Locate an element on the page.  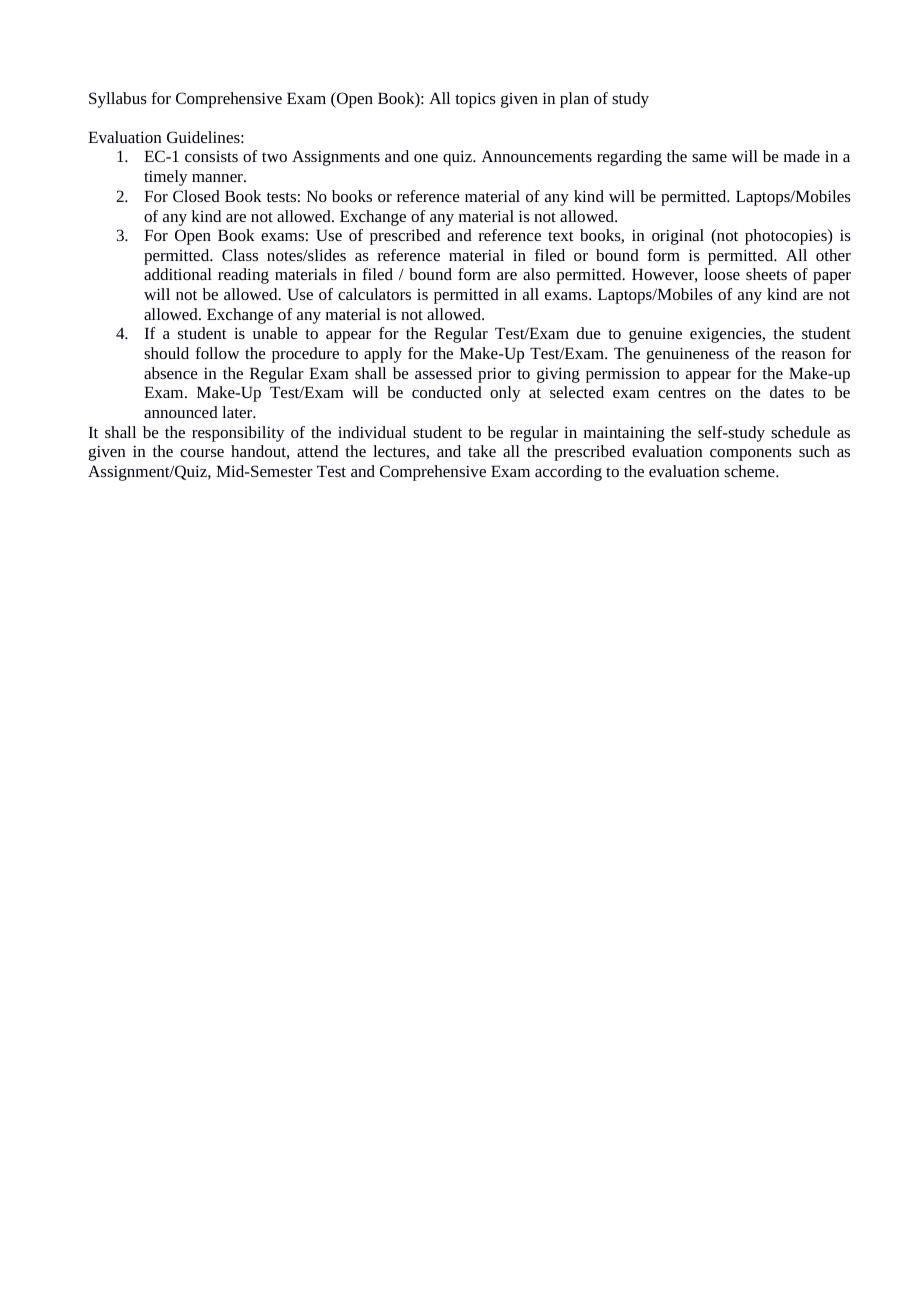
take is located at coordinates (482, 451).
